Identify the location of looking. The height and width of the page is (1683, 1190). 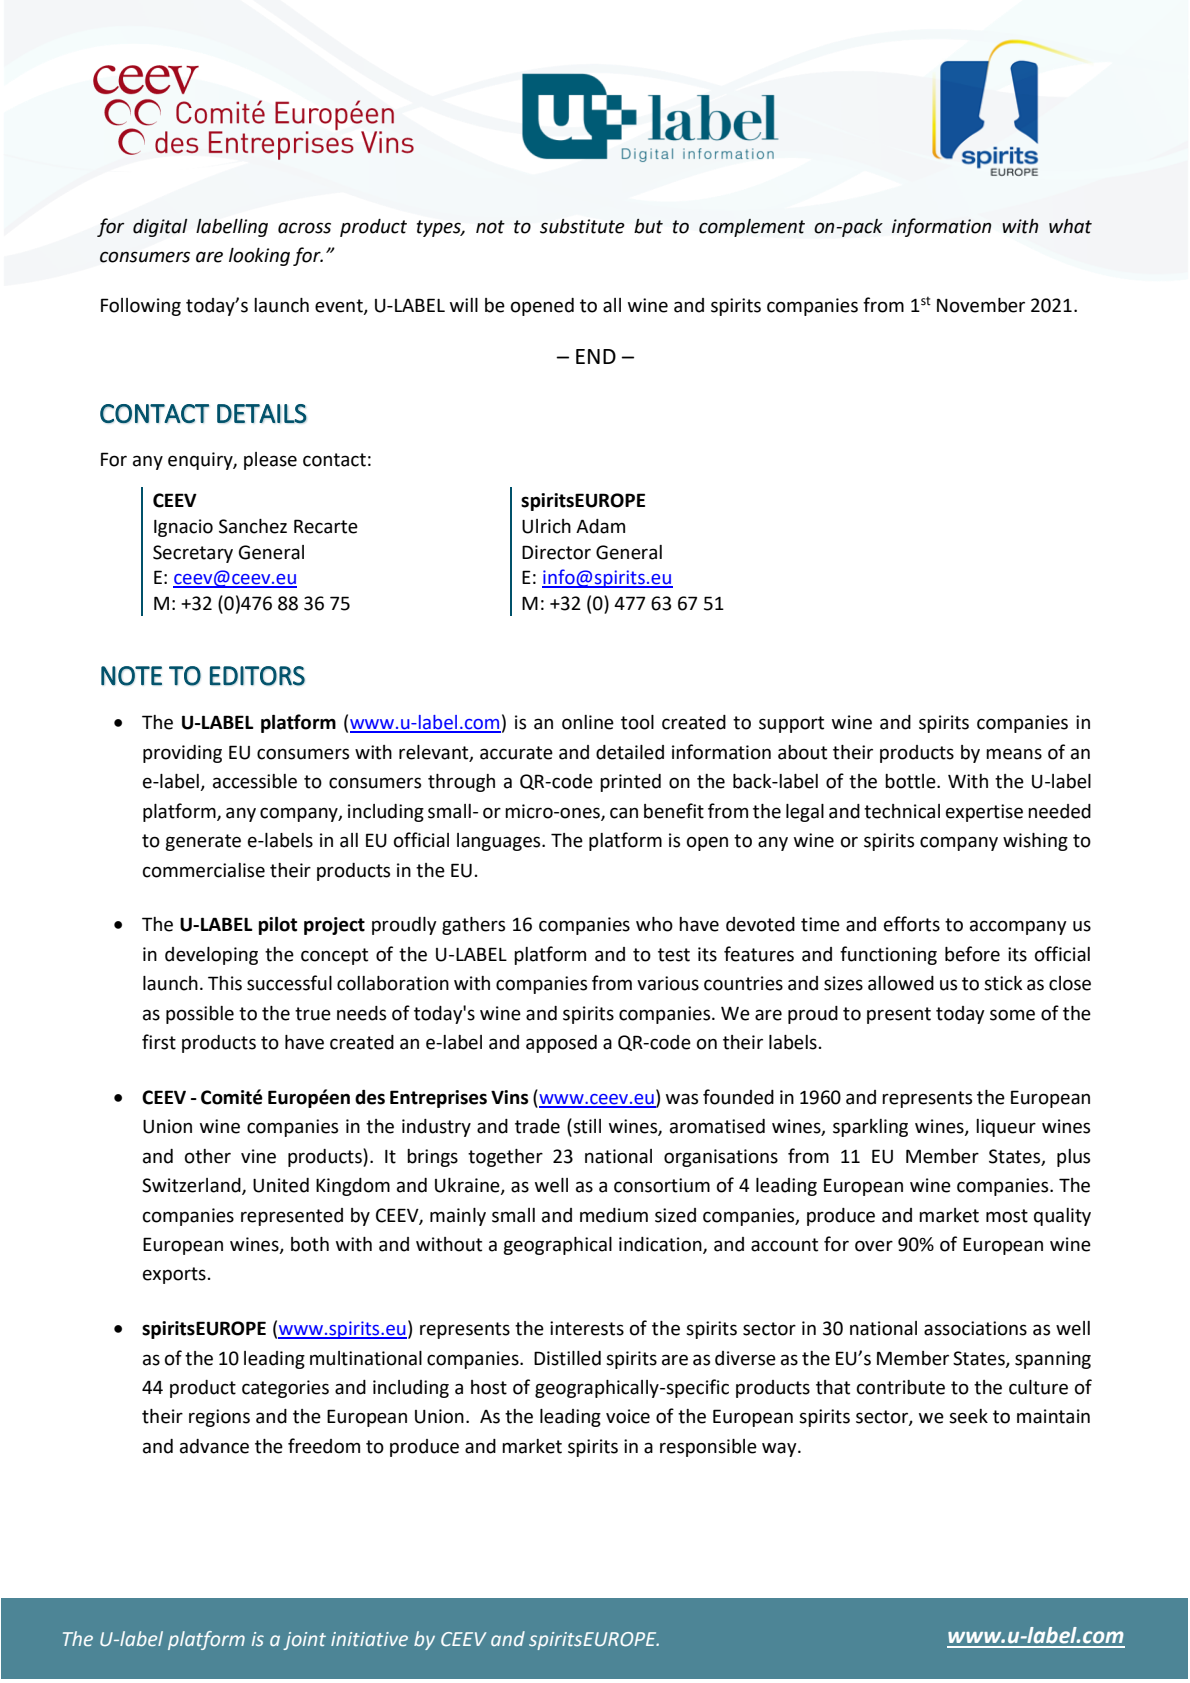
(259, 257).
